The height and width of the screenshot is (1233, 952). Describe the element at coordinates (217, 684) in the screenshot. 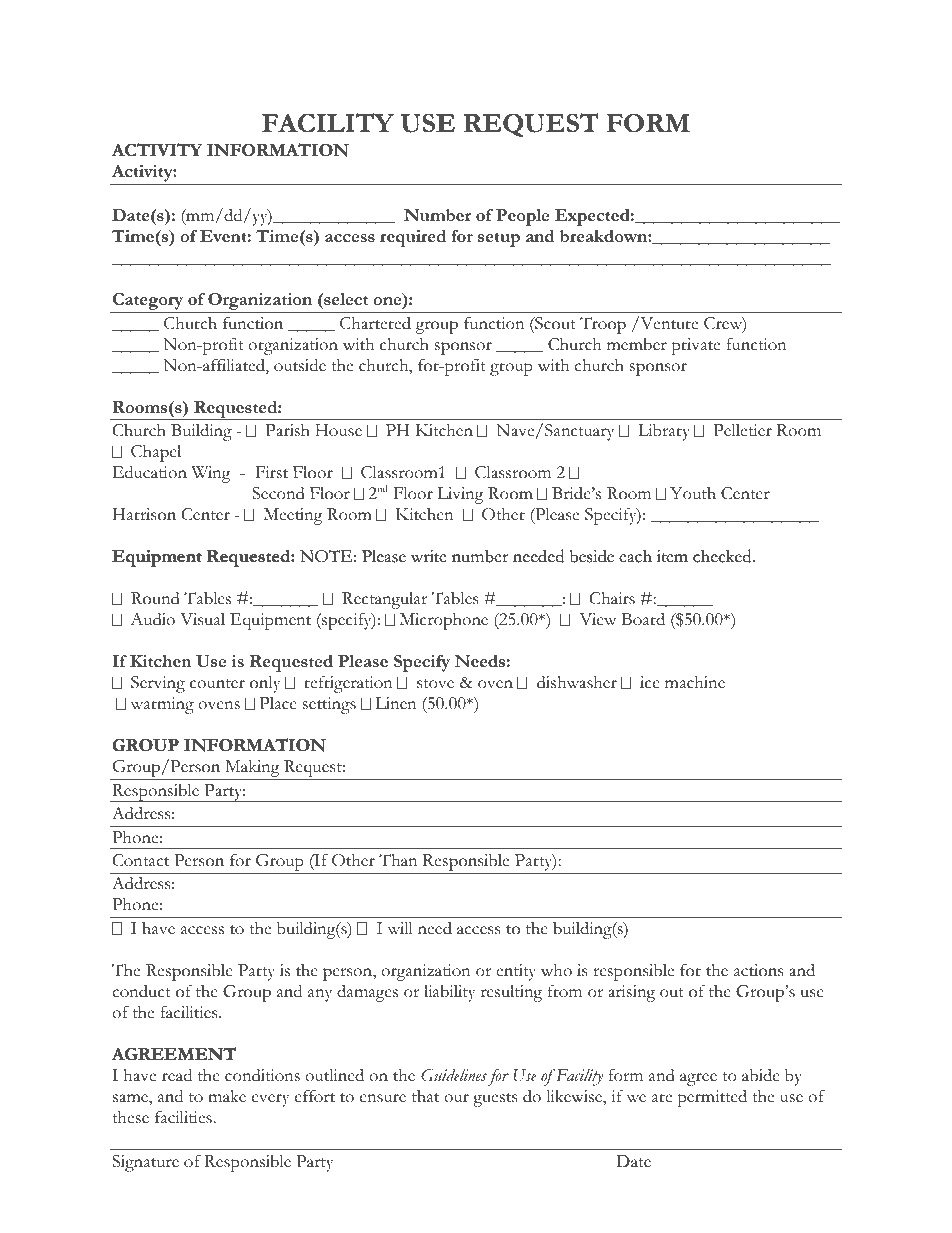

I see `counter` at that location.
